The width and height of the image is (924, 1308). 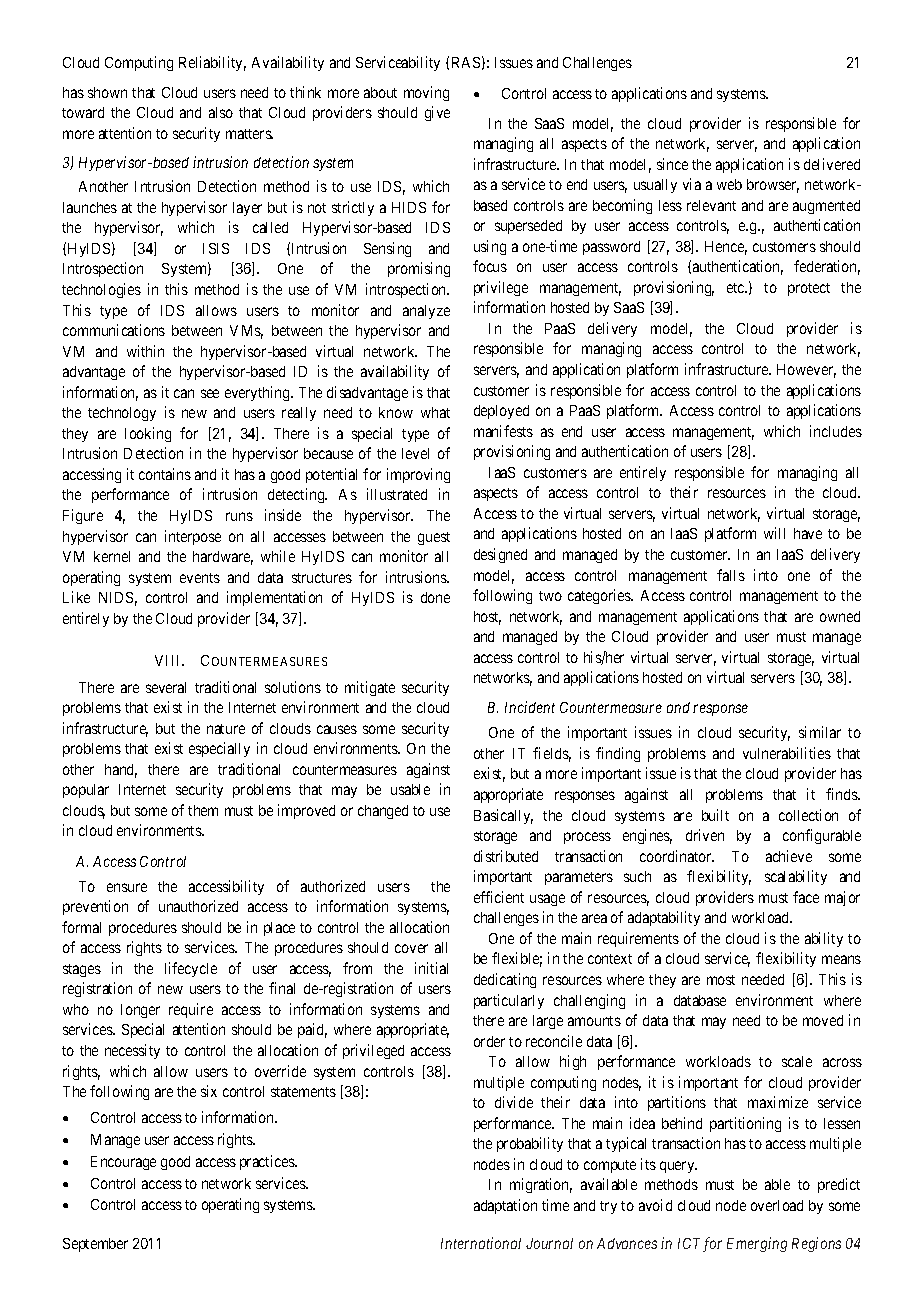 What do you see at coordinates (505, 1206) in the image?
I see `adaptation` at bounding box center [505, 1206].
